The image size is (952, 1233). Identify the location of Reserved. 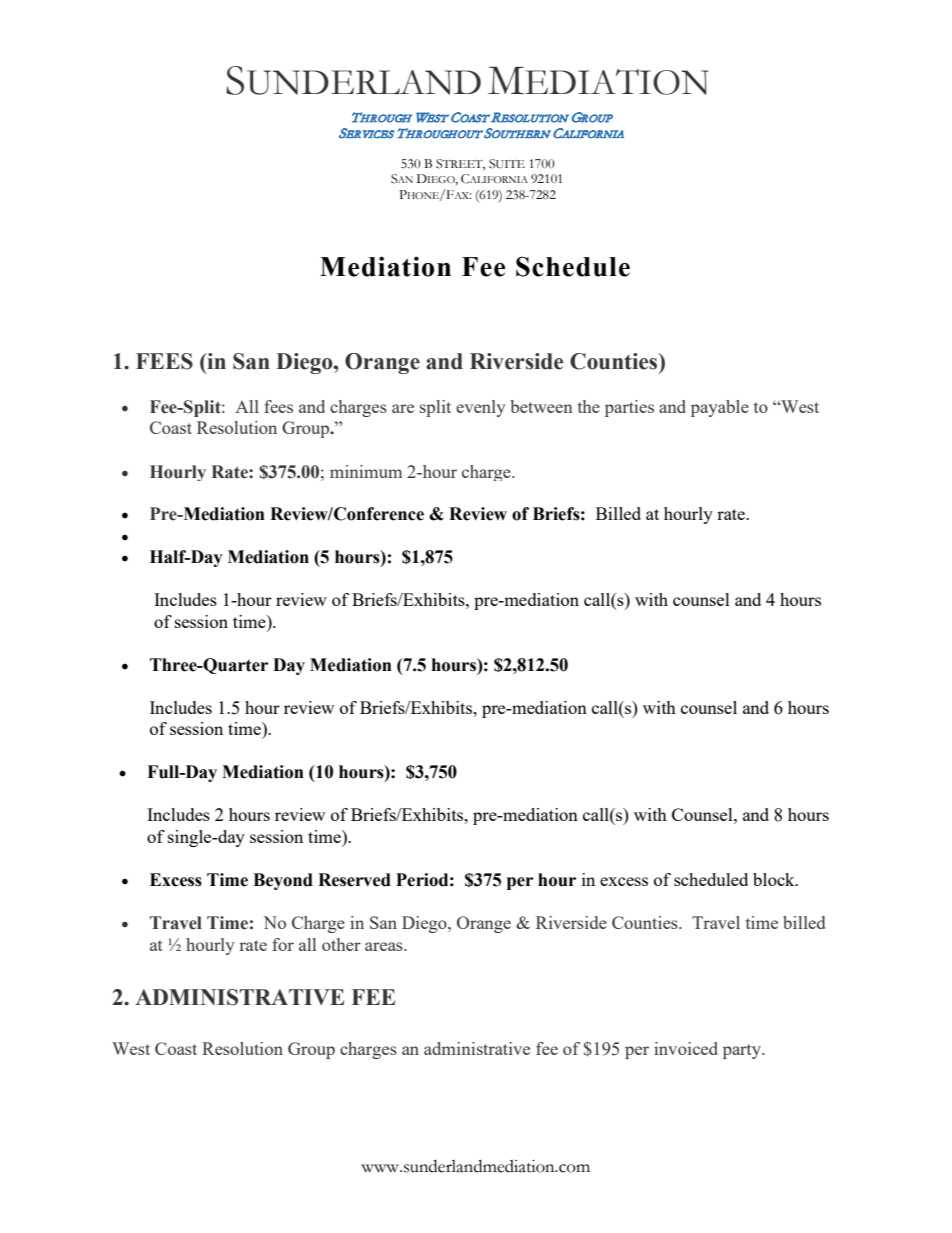
(354, 880).
